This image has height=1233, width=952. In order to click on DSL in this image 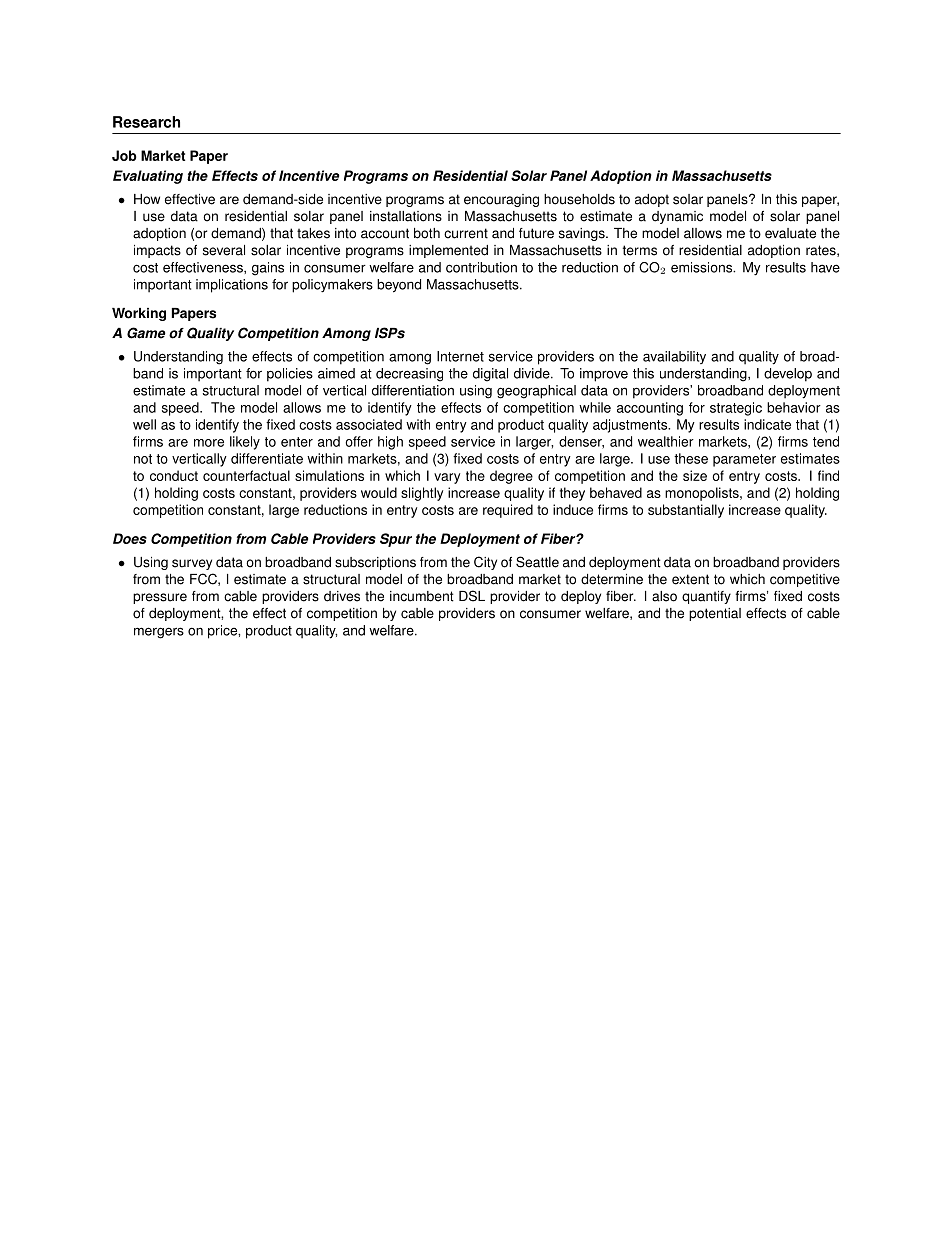, I will do `click(472, 596)`.
